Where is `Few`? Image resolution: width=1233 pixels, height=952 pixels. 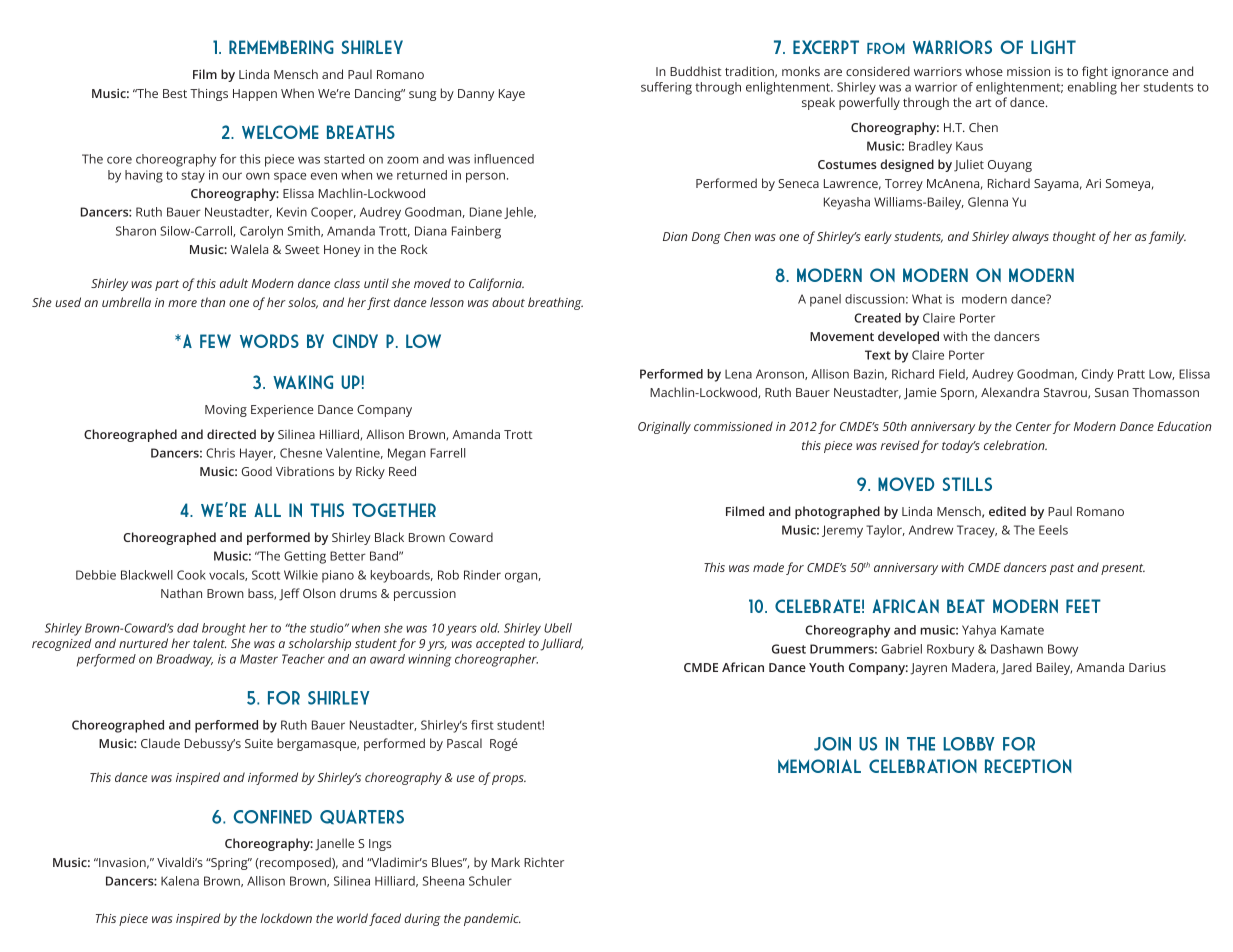 Few is located at coordinates (215, 341).
